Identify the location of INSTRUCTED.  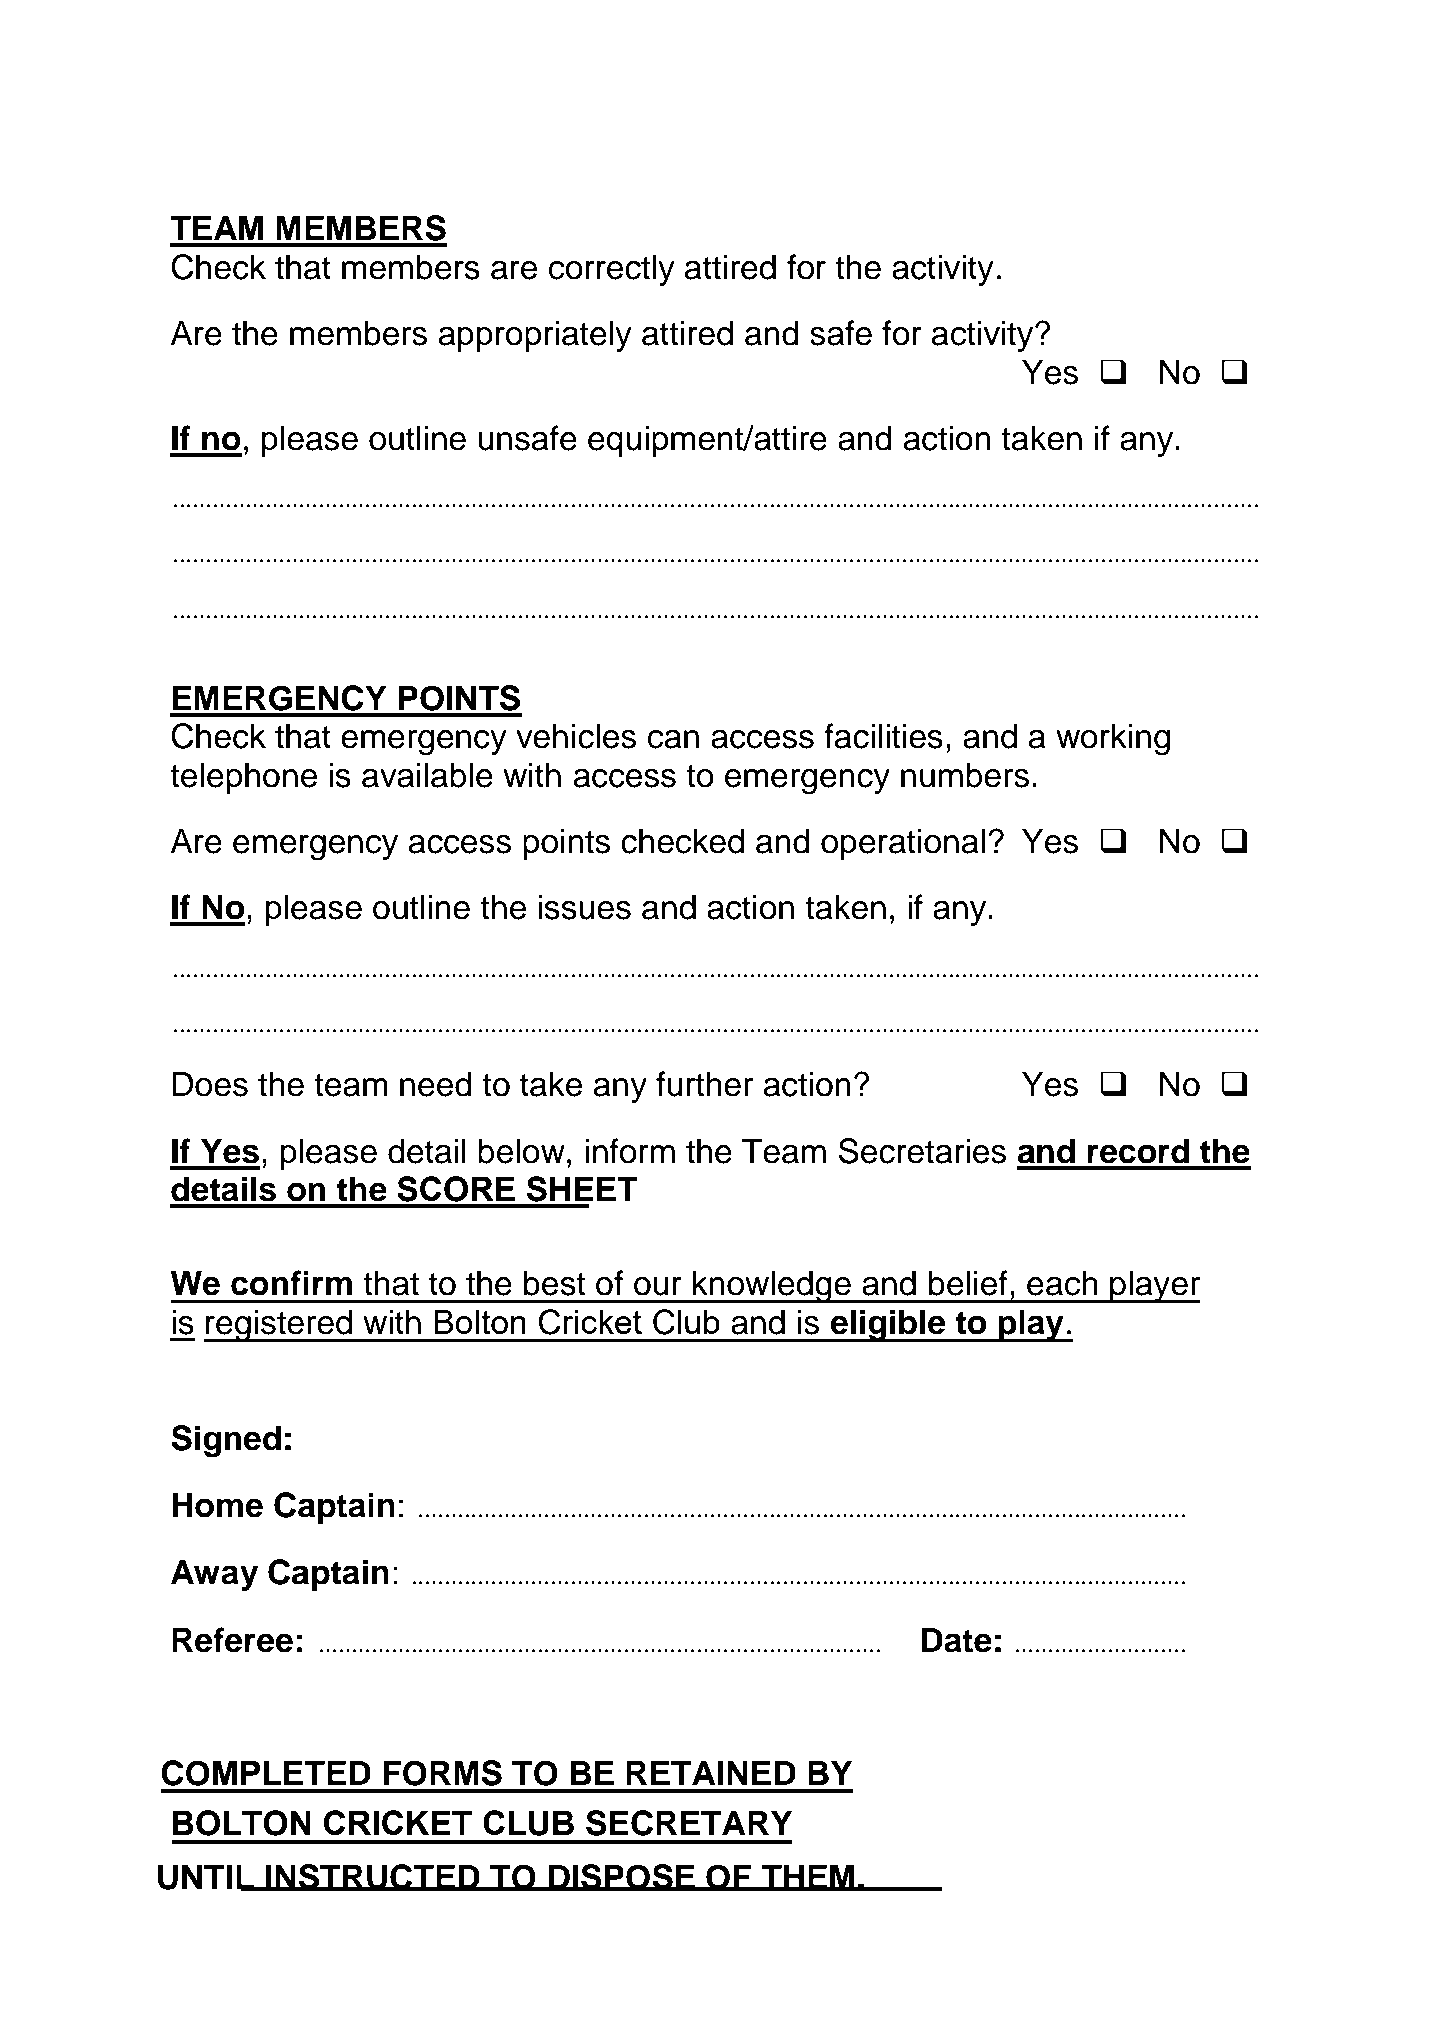
(373, 1877).
